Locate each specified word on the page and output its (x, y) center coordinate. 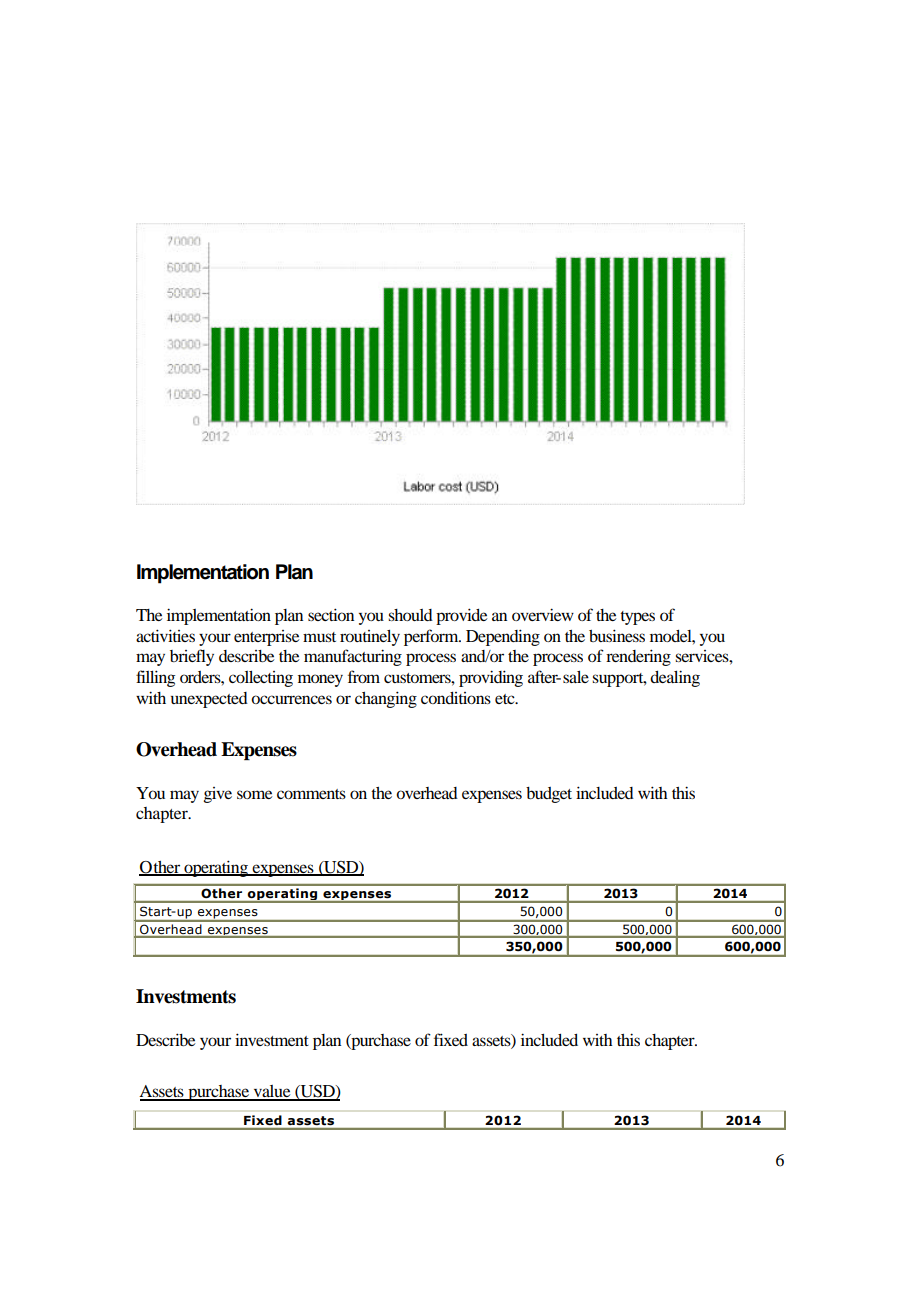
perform (432, 637)
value (272, 1092)
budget (549, 795)
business (617, 635)
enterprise (266, 638)
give (218, 795)
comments (311, 794)
